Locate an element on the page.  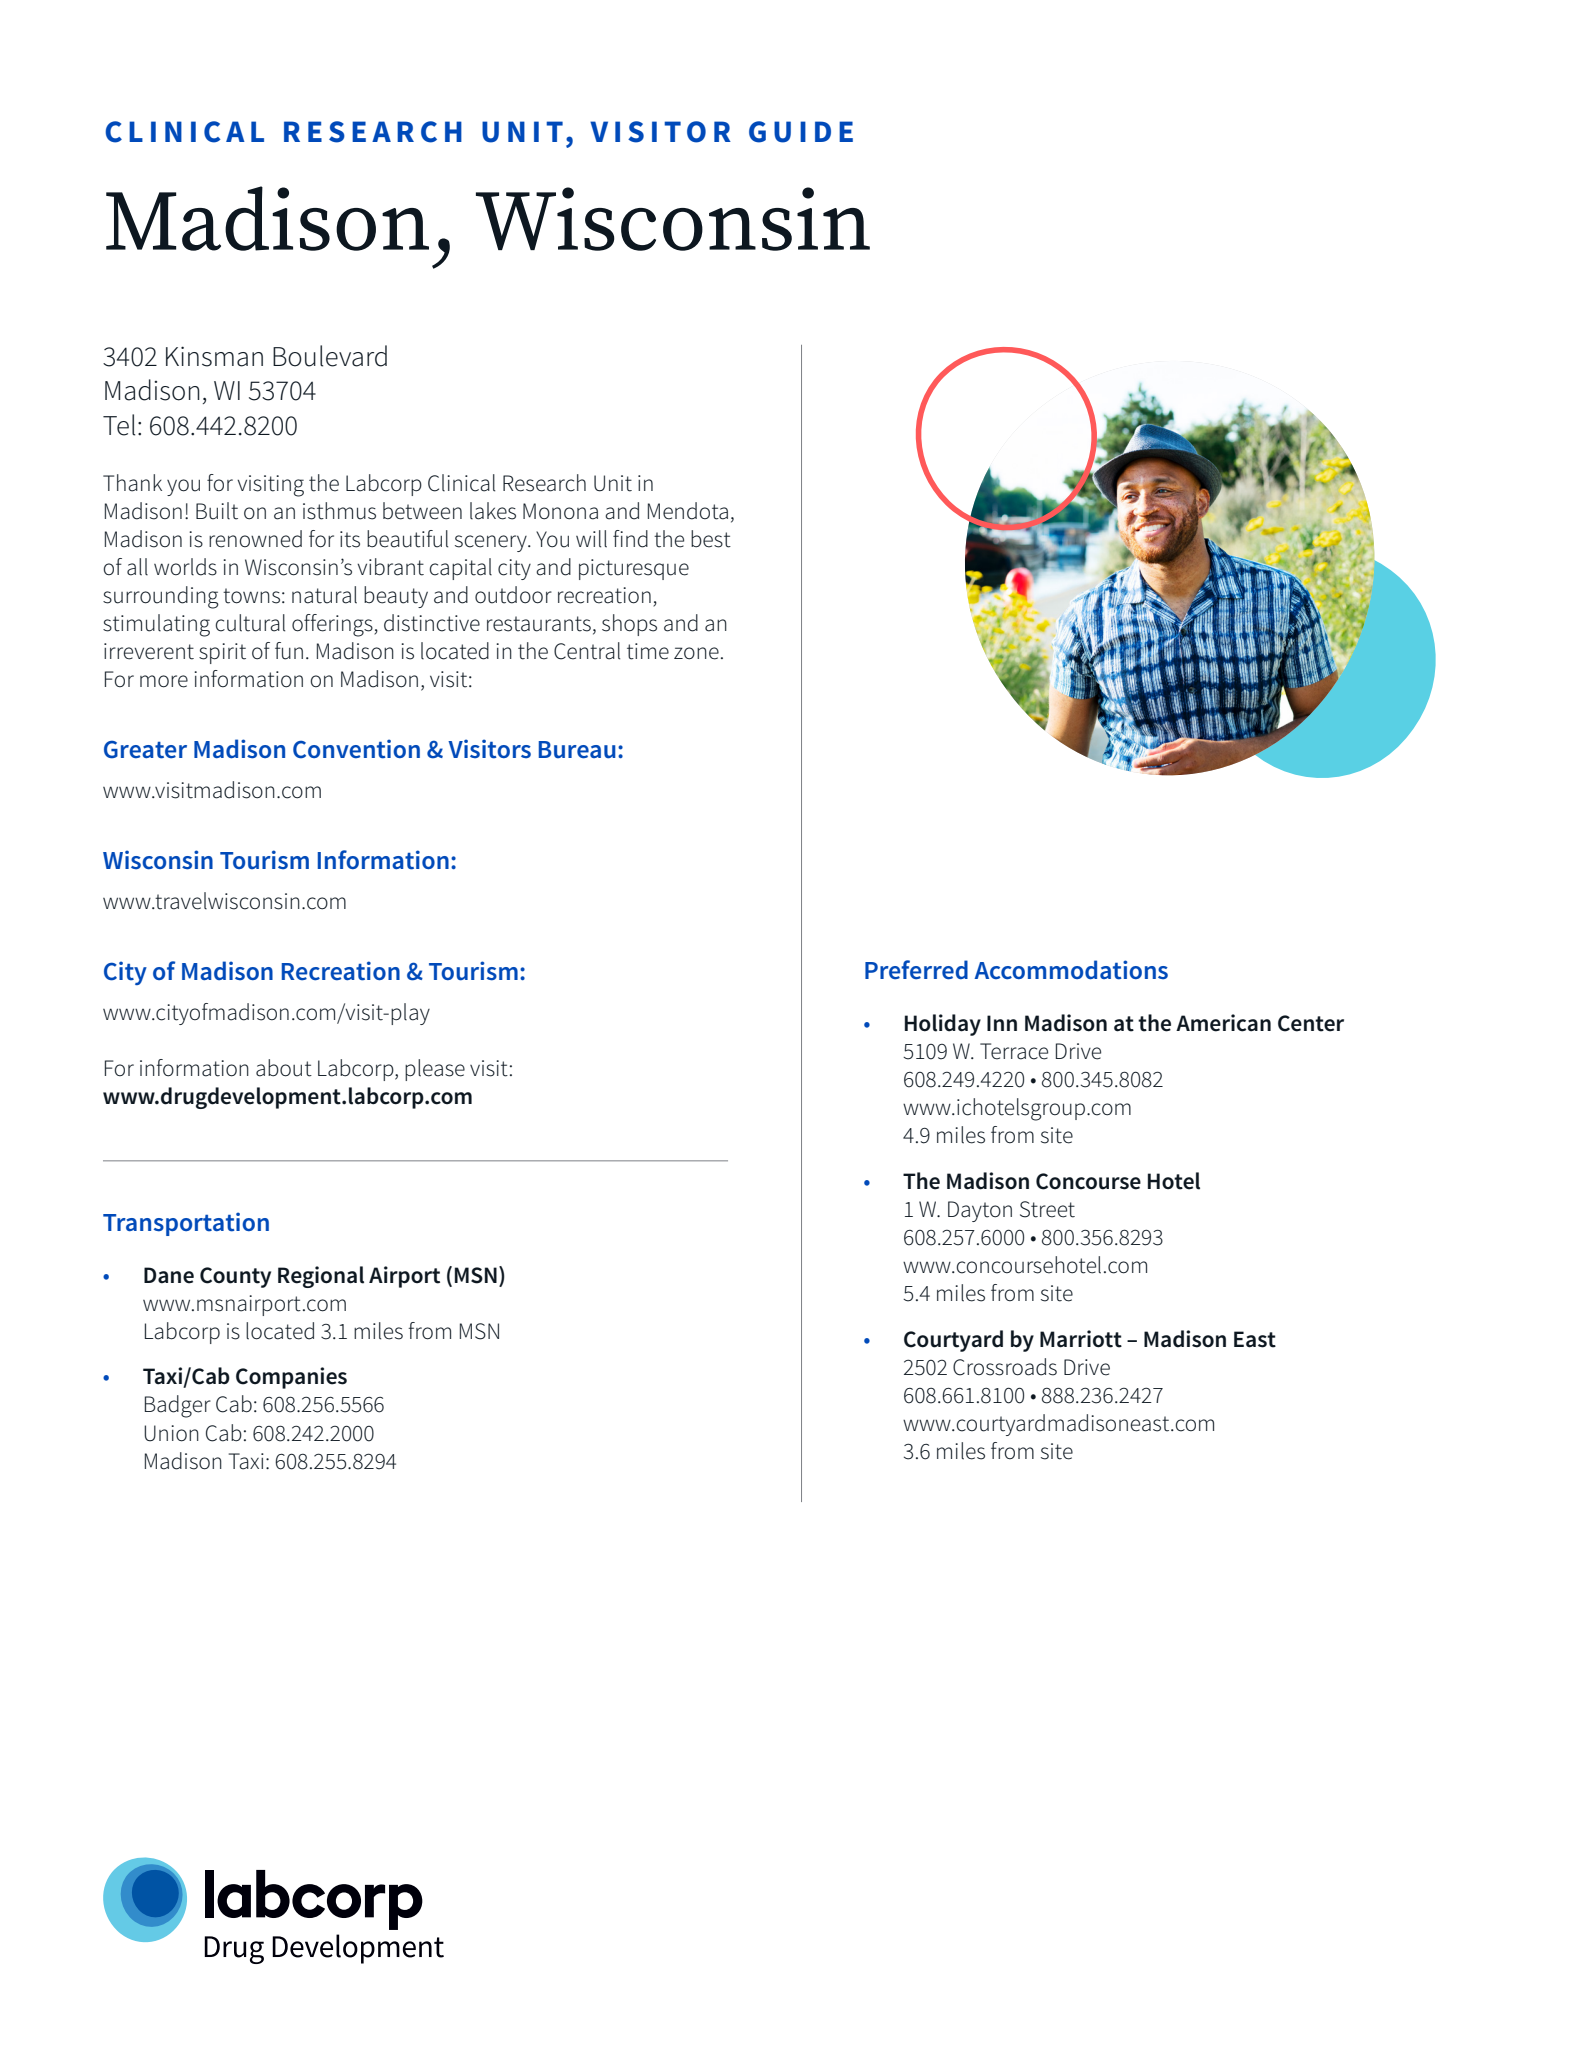
Boulevard is located at coordinates (330, 356).
